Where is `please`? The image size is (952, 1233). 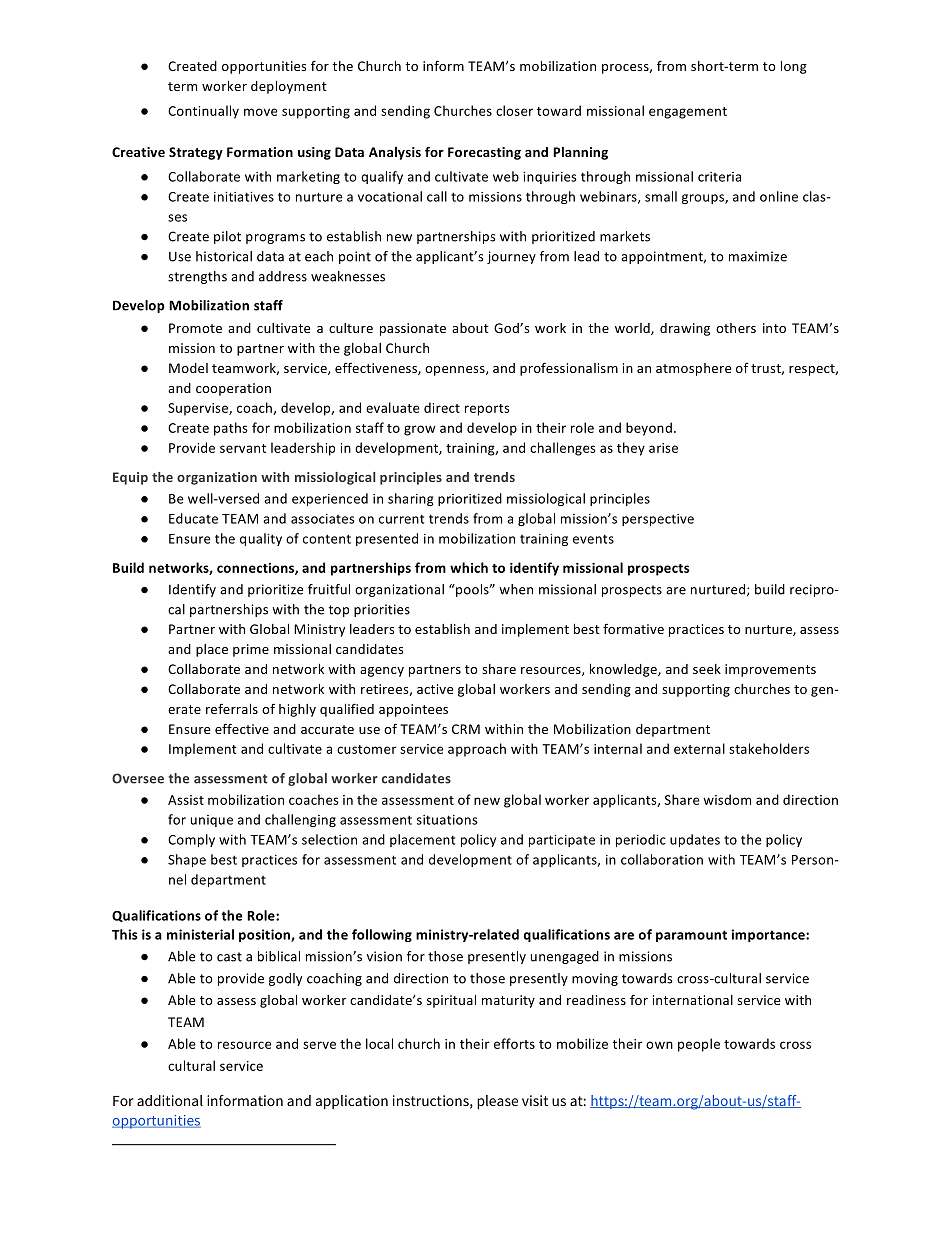 please is located at coordinates (497, 1102).
